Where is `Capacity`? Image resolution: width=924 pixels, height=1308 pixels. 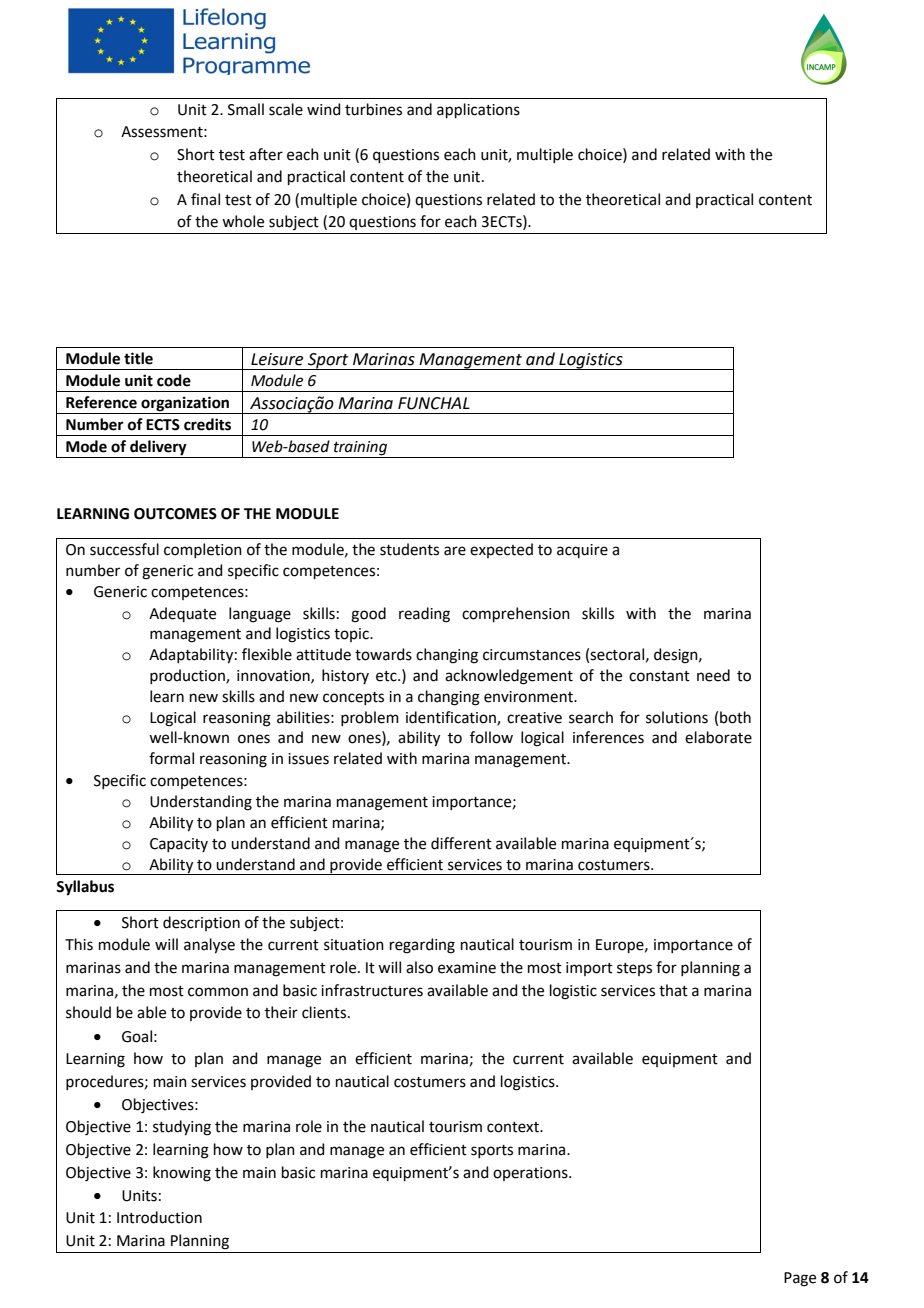
Capacity is located at coordinates (179, 845).
